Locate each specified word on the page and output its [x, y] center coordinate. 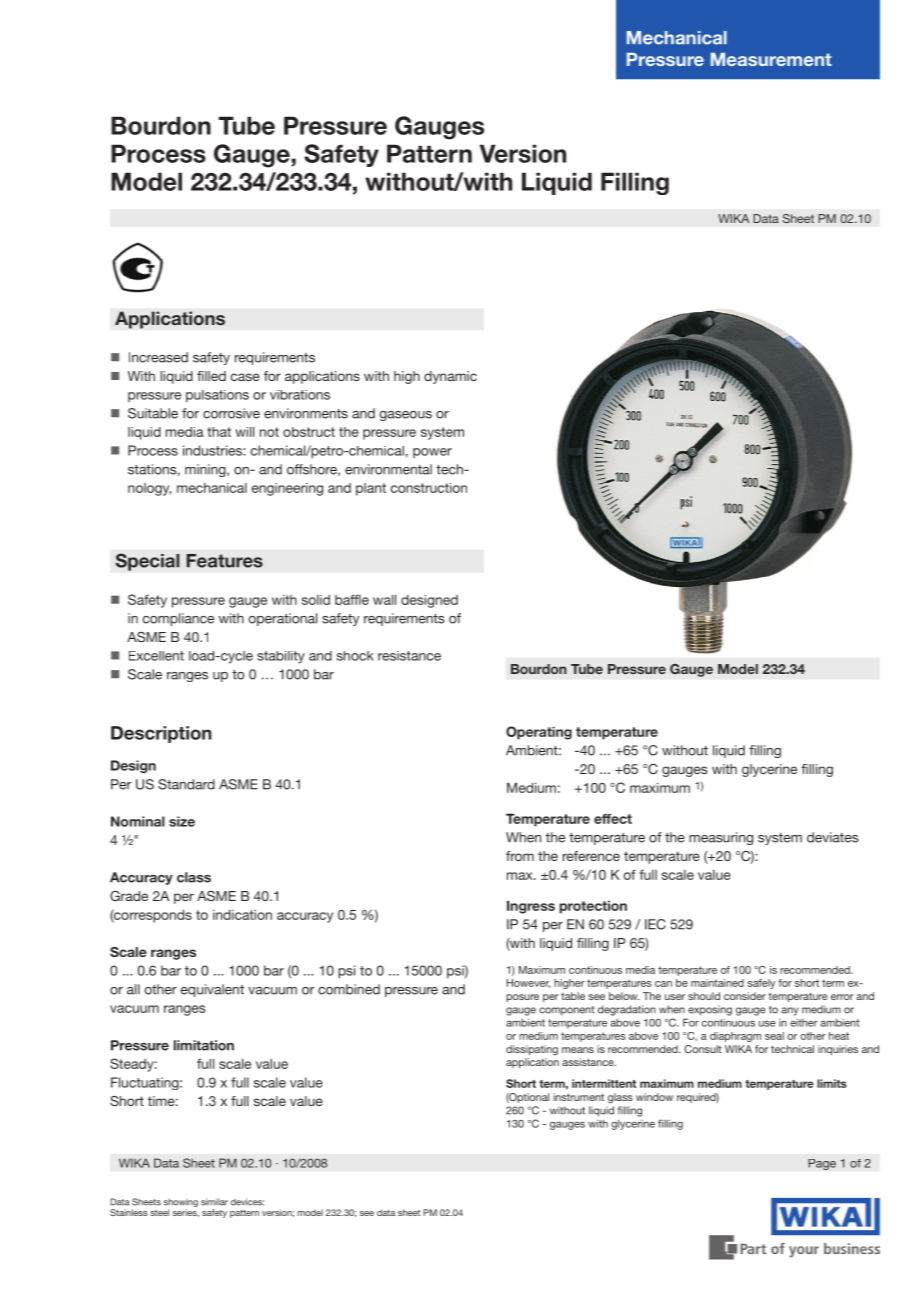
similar [214, 1202]
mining [206, 470]
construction [429, 488]
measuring [721, 838]
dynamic [450, 377]
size [182, 821]
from [520, 856]
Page [822, 1164]
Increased [158, 357]
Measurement [771, 59]
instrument [578, 1097]
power [432, 453]
